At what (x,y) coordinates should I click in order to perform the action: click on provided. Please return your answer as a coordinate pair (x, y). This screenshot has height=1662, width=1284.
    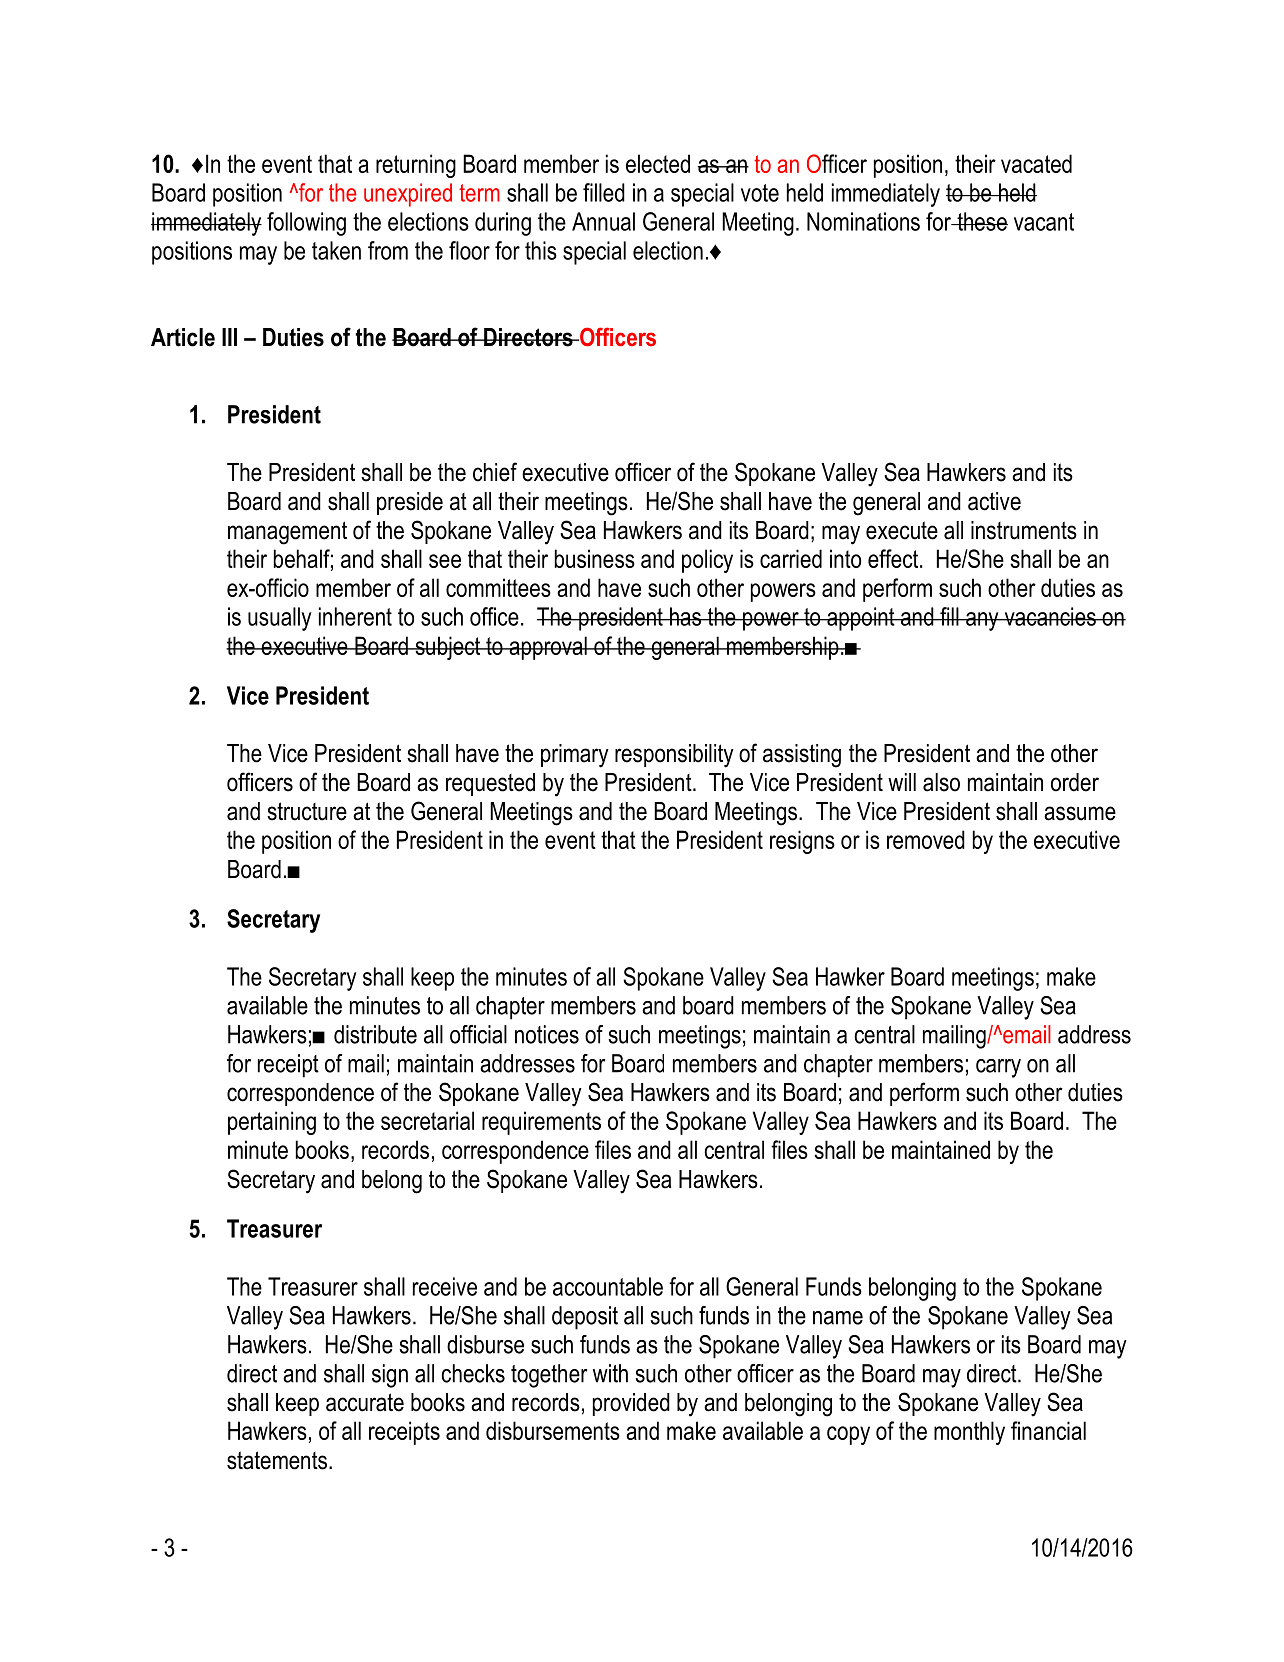
    Looking at the image, I should click on (631, 1404).
